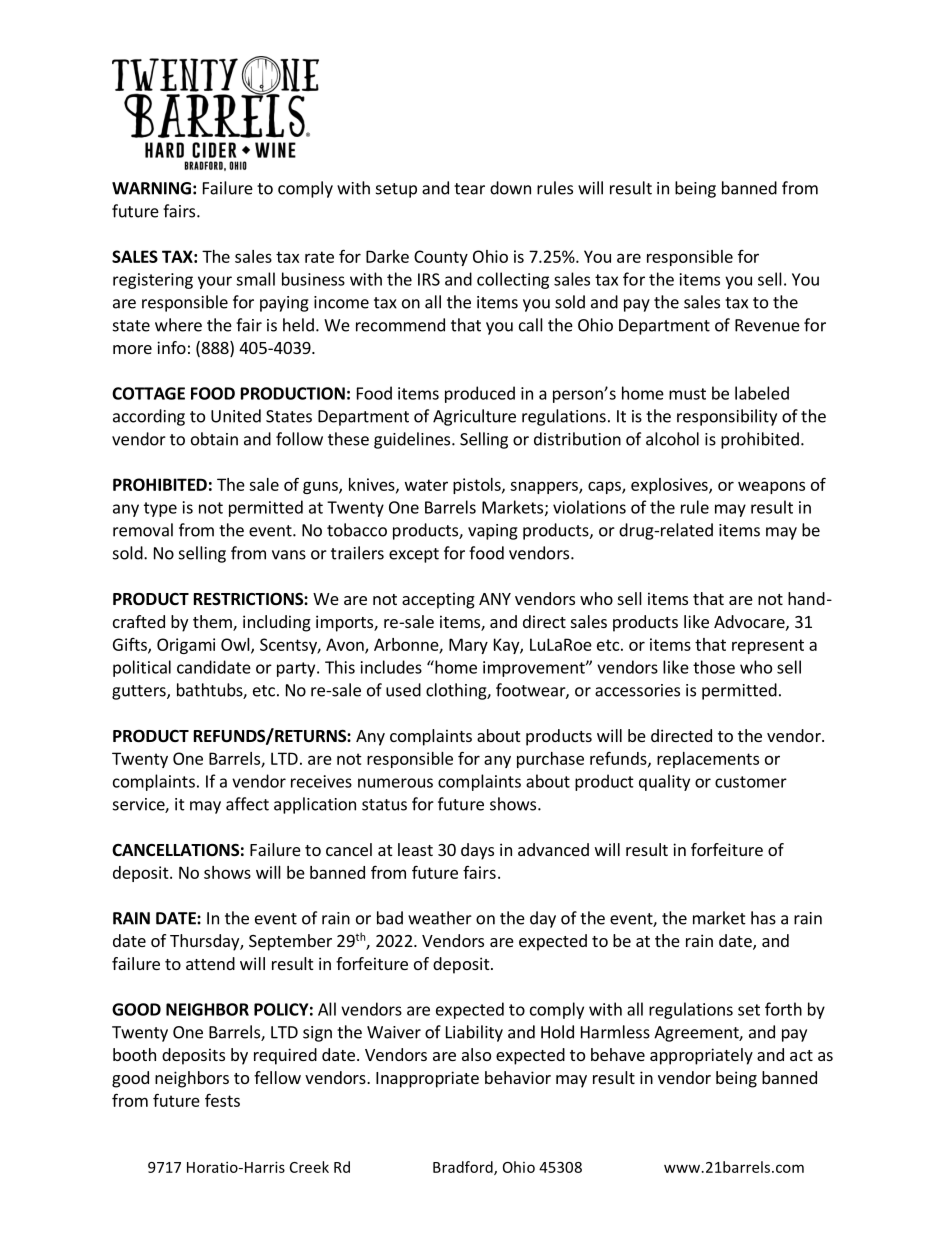 This document has height=1233, width=952. Describe the element at coordinates (714, 667) in the document. I see `those` at that location.
